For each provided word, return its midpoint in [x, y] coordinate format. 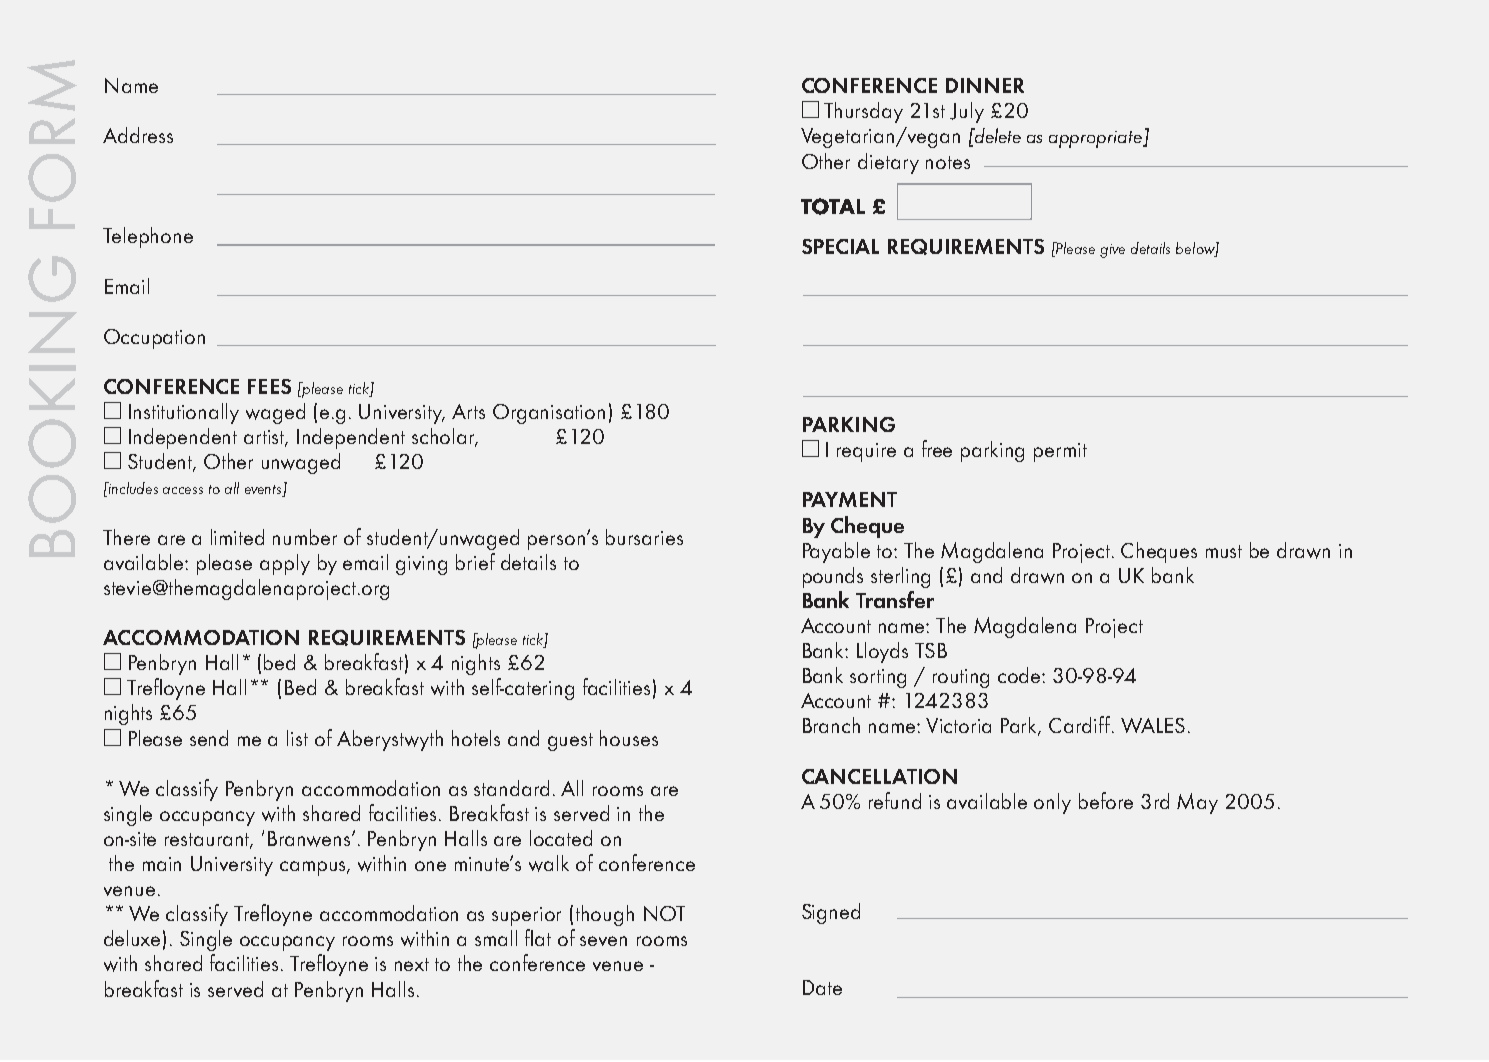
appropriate [1097, 139]
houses [629, 738]
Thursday [863, 112]
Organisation [549, 414]
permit [1060, 452]
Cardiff [1079, 724]
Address [138, 135]
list [297, 738]
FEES [269, 386]
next [412, 964]
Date [822, 987]
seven [603, 941]
